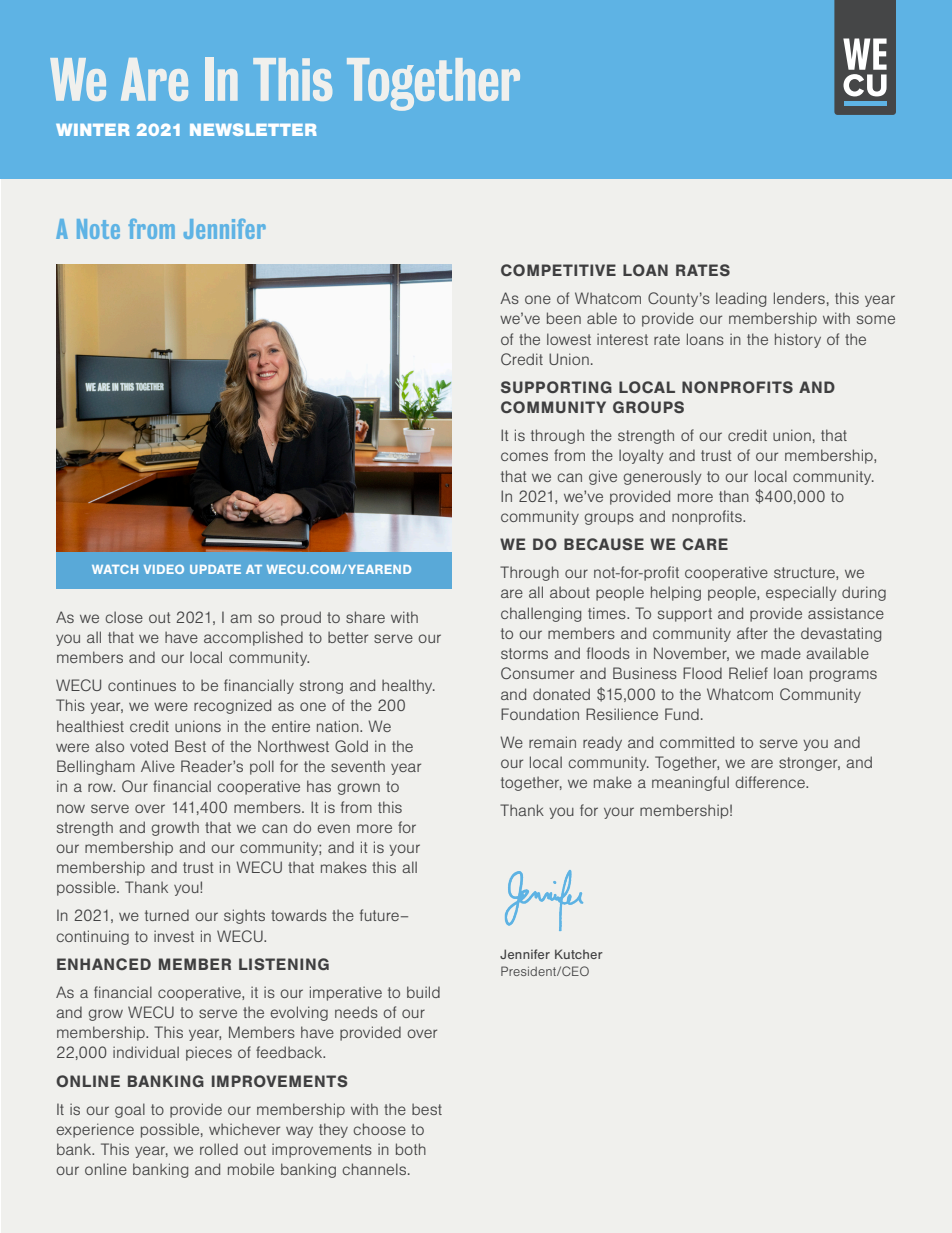 This page has height=1233, width=952. I want to click on history, so click(798, 340).
